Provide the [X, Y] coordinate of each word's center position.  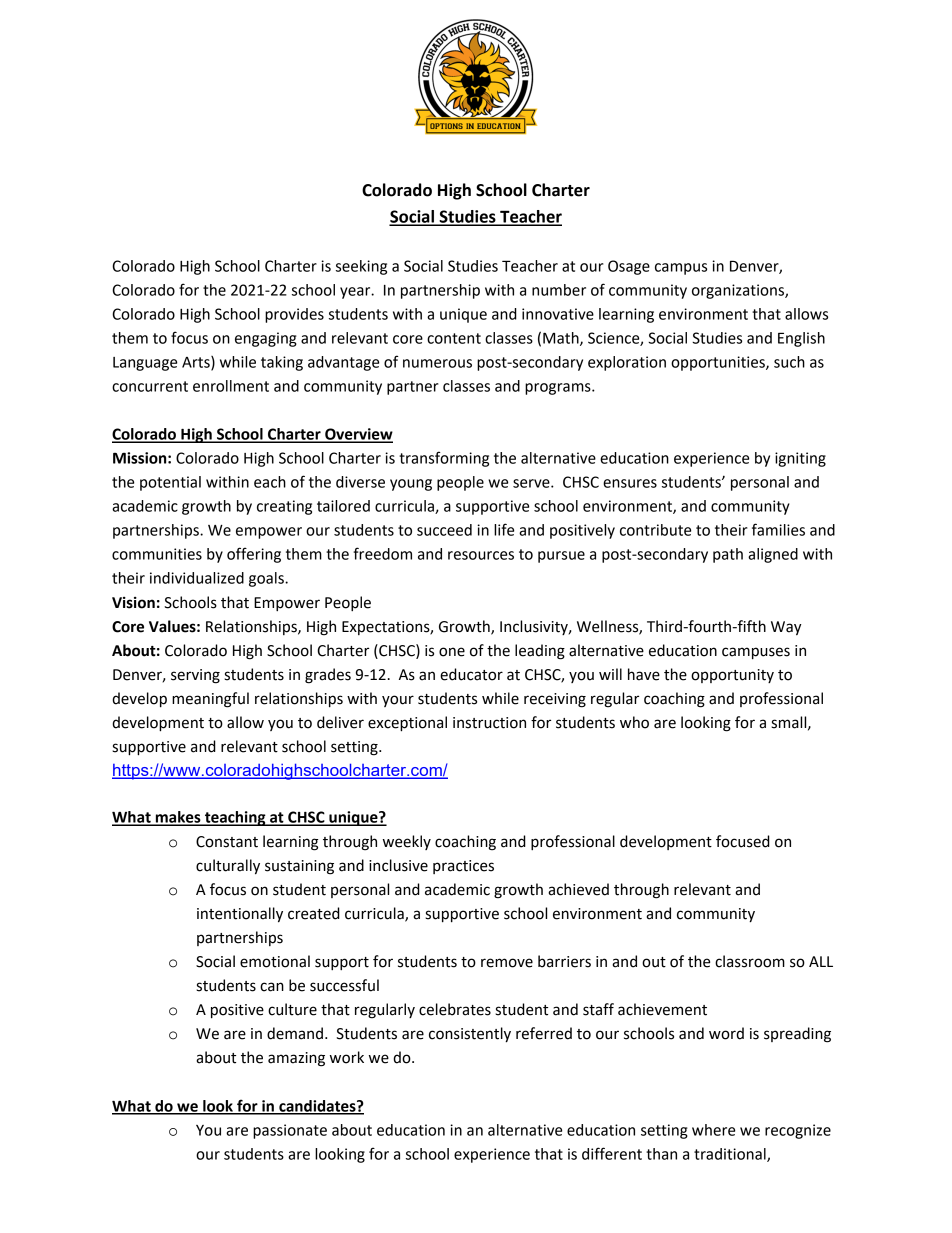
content [454, 338]
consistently [470, 1035]
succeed [444, 530]
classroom [750, 961]
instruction [489, 723]
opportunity [732, 676]
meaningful [210, 700]
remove [507, 963]
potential [170, 483]
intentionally [240, 915]
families [778, 529]
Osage [629, 267]
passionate [290, 1131]
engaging [266, 339]
